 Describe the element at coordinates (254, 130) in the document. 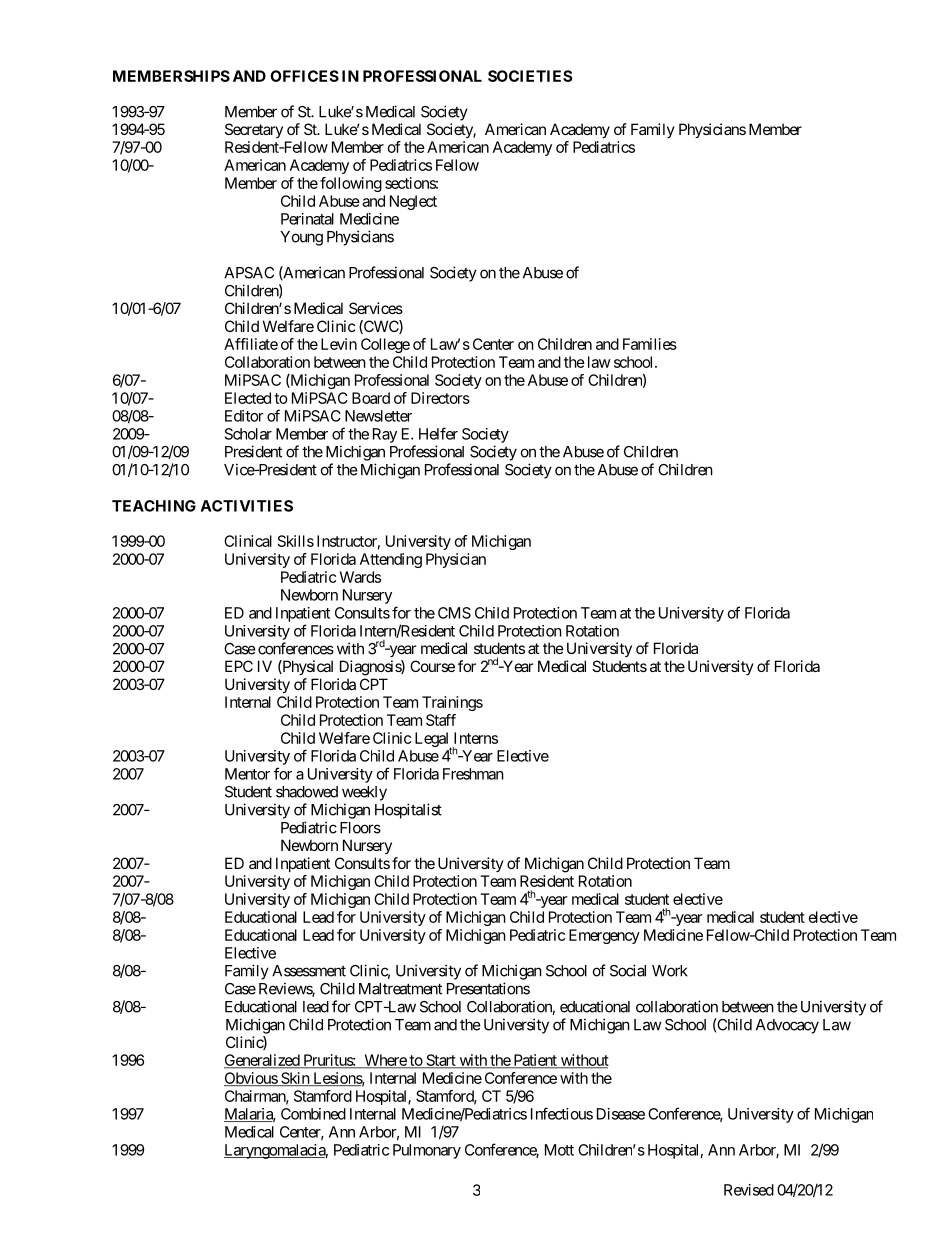

I see `Secretary` at that location.
